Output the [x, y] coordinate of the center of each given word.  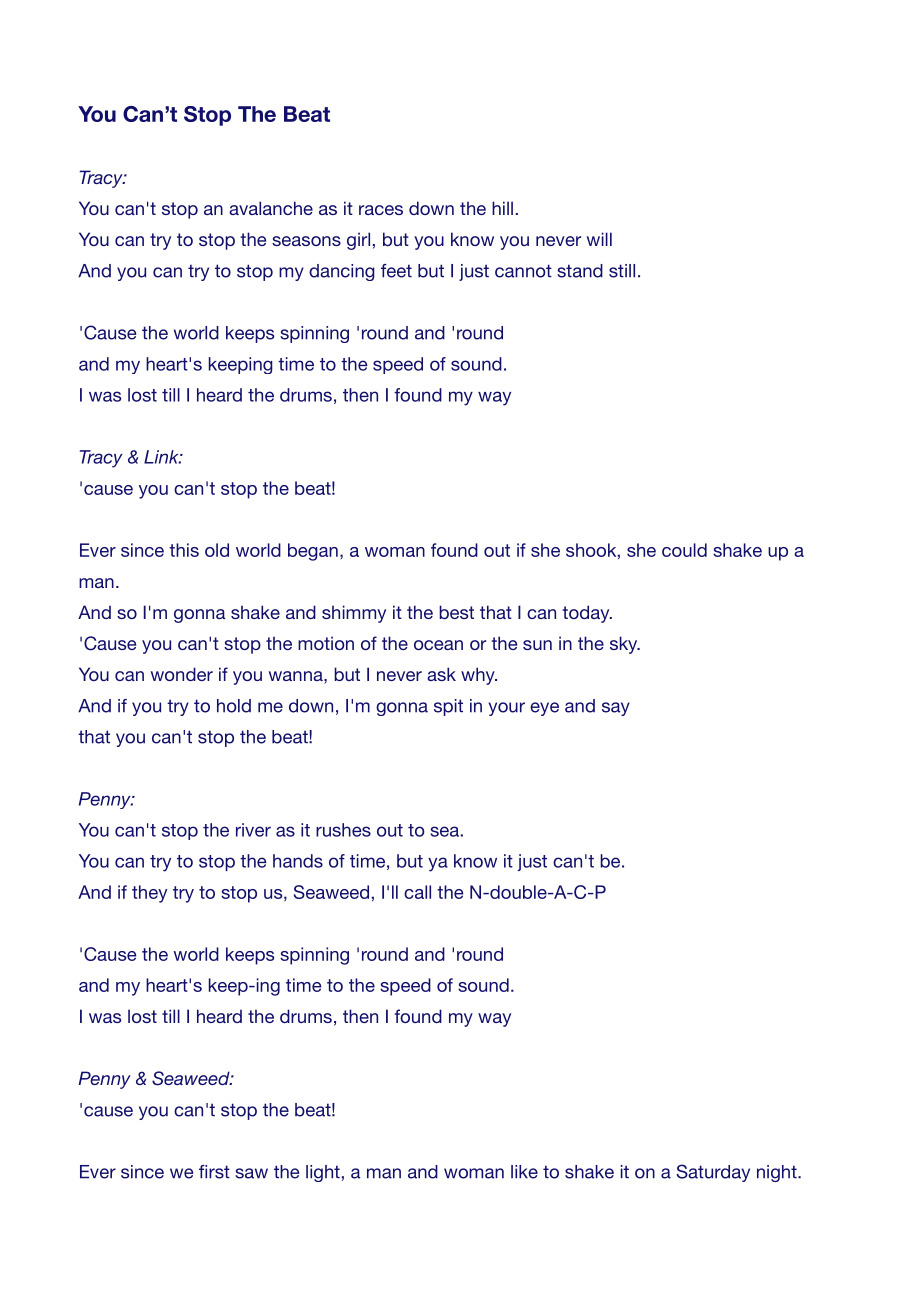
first [214, 1172]
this [184, 550]
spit [448, 707]
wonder [182, 674]
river [253, 830]
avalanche [271, 208]
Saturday [713, 1173]
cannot [523, 271]
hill [502, 208]
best [456, 612]
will [599, 239]
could [684, 550]
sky [625, 645]
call [417, 892]
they [149, 894]
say [616, 709]
